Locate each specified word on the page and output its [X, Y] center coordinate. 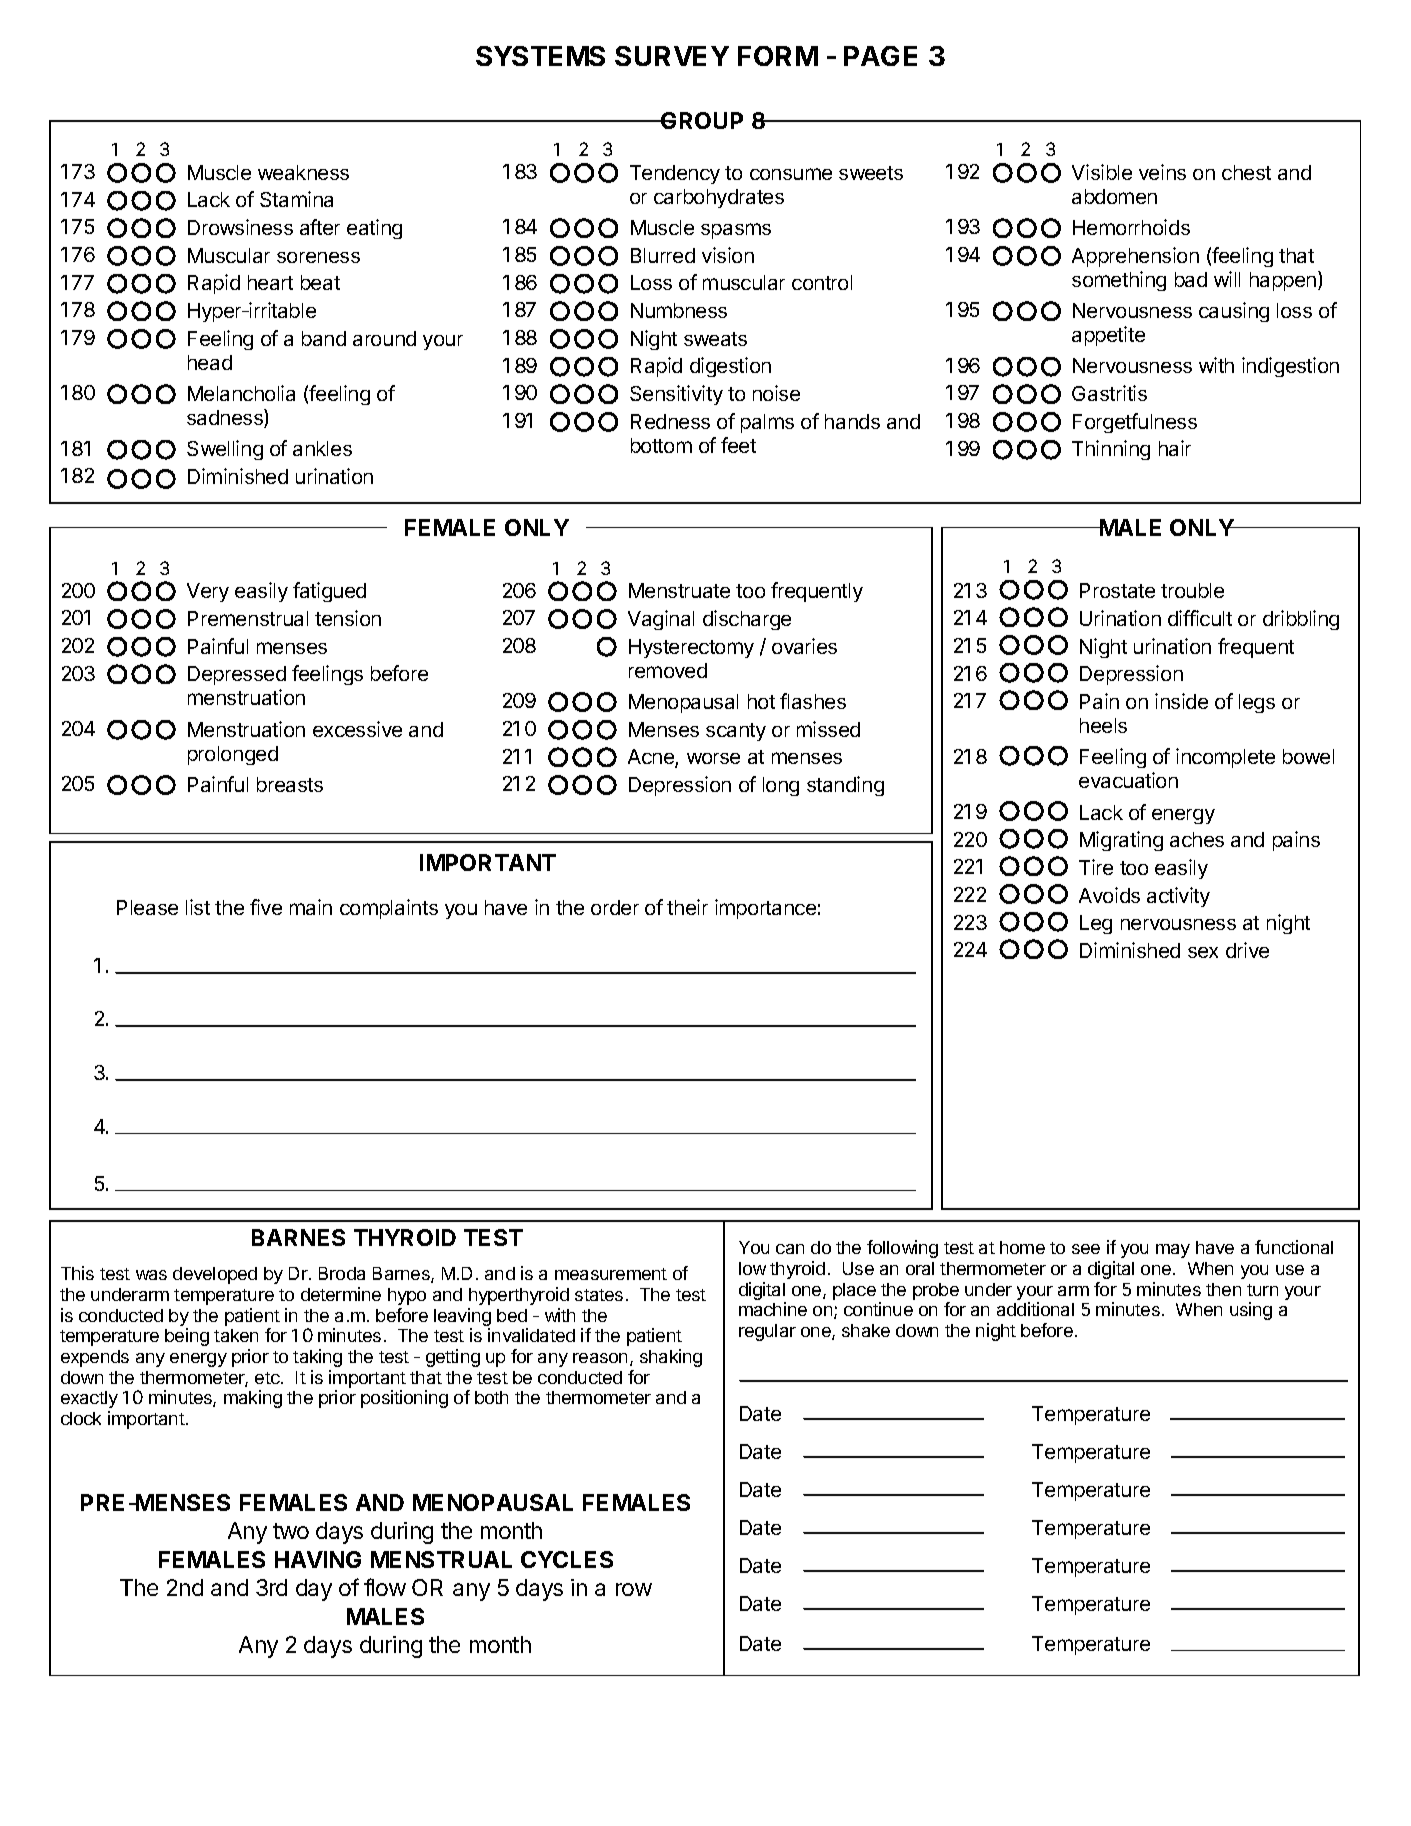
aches [1197, 839]
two [291, 1531]
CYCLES [567, 1559]
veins [1162, 172]
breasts [290, 784]
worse [713, 758]
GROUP [701, 120]
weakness [303, 172]
